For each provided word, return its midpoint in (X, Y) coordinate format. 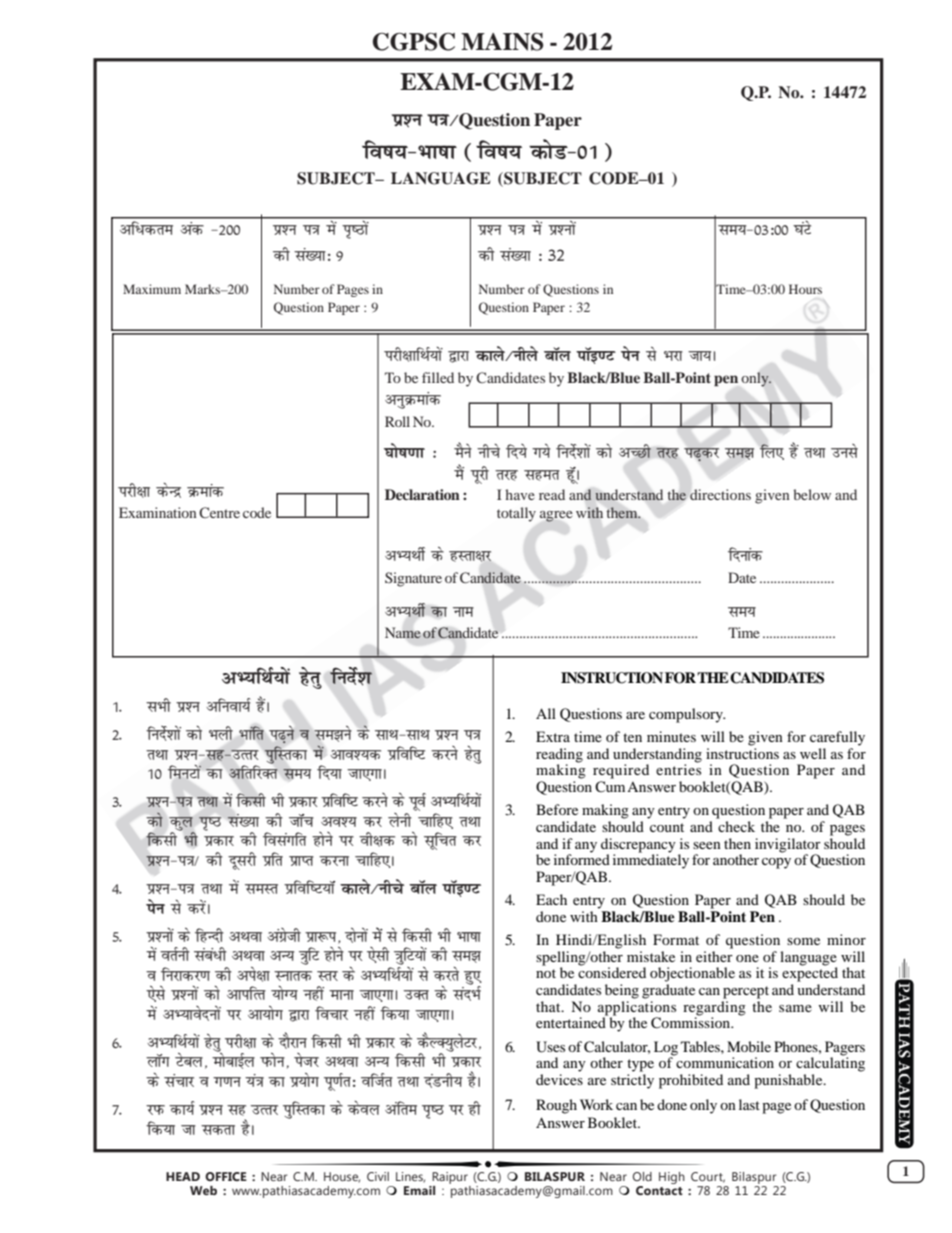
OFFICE (226, 1176)
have (520, 494)
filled (438, 377)
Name (403, 633)
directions (720, 494)
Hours (805, 289)
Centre (219, 512)
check (736, 826)
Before (557, 809)
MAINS (502, 42)
